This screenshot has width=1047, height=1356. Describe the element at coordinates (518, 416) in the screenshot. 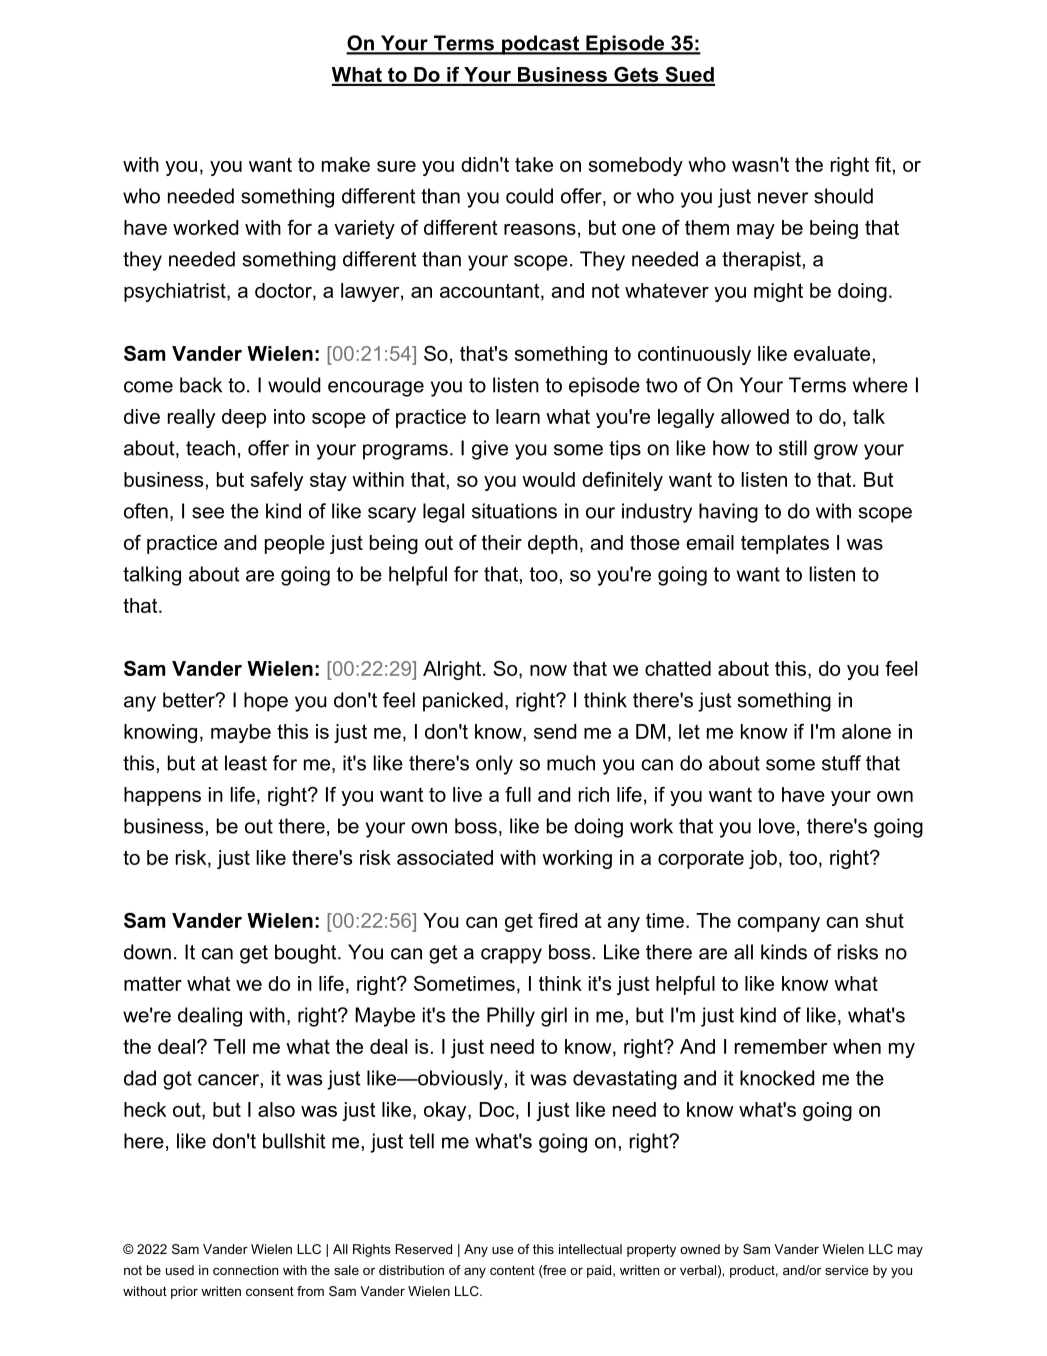

I see `learn` at that location.
